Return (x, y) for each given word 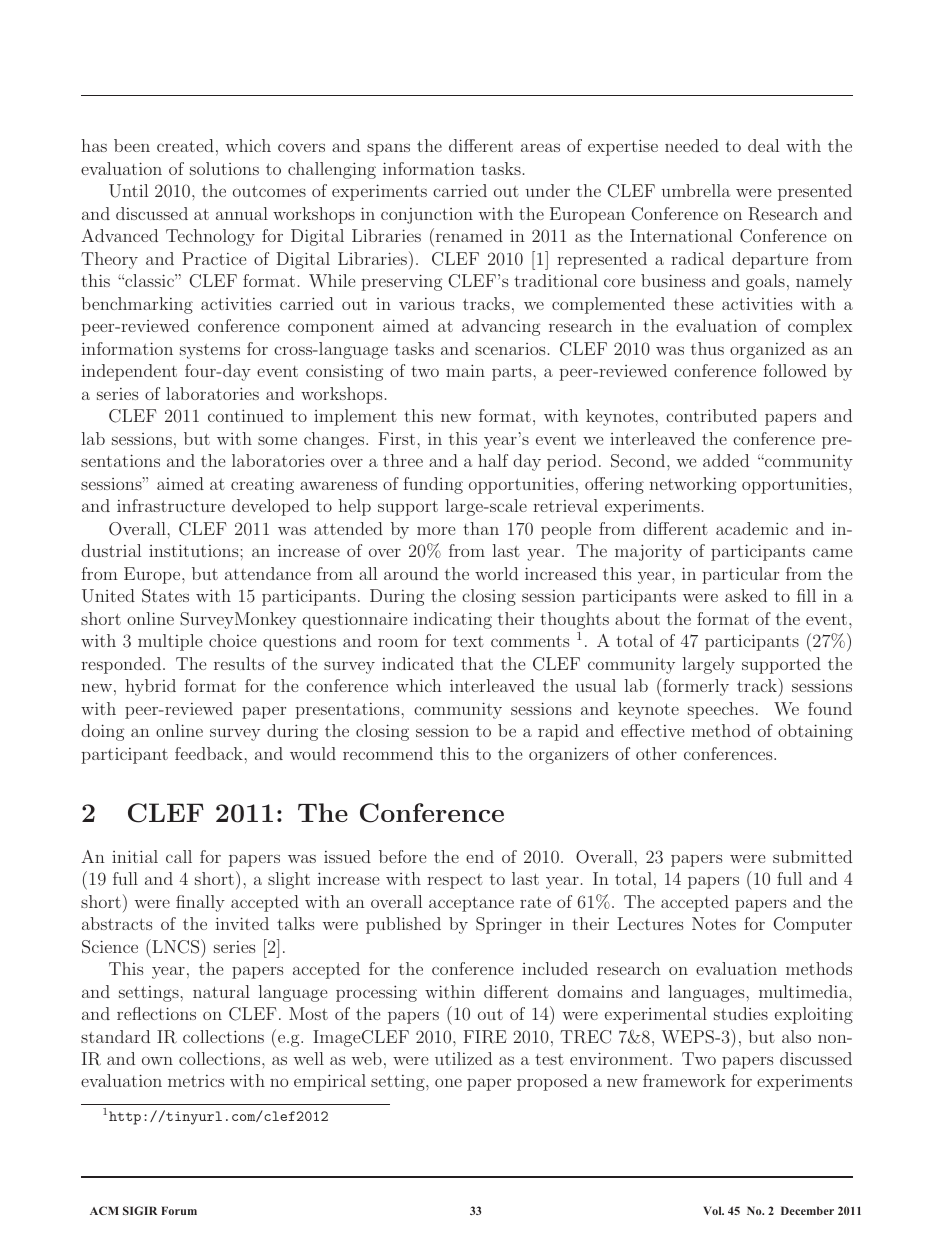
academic (752, 528)
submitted (812, 856)
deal (763, 145)
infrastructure (171, 505)
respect (455, 881)
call (179, 856)
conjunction (427, 216)
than (481, 528)
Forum (179, 1210)
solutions (224, 168)
